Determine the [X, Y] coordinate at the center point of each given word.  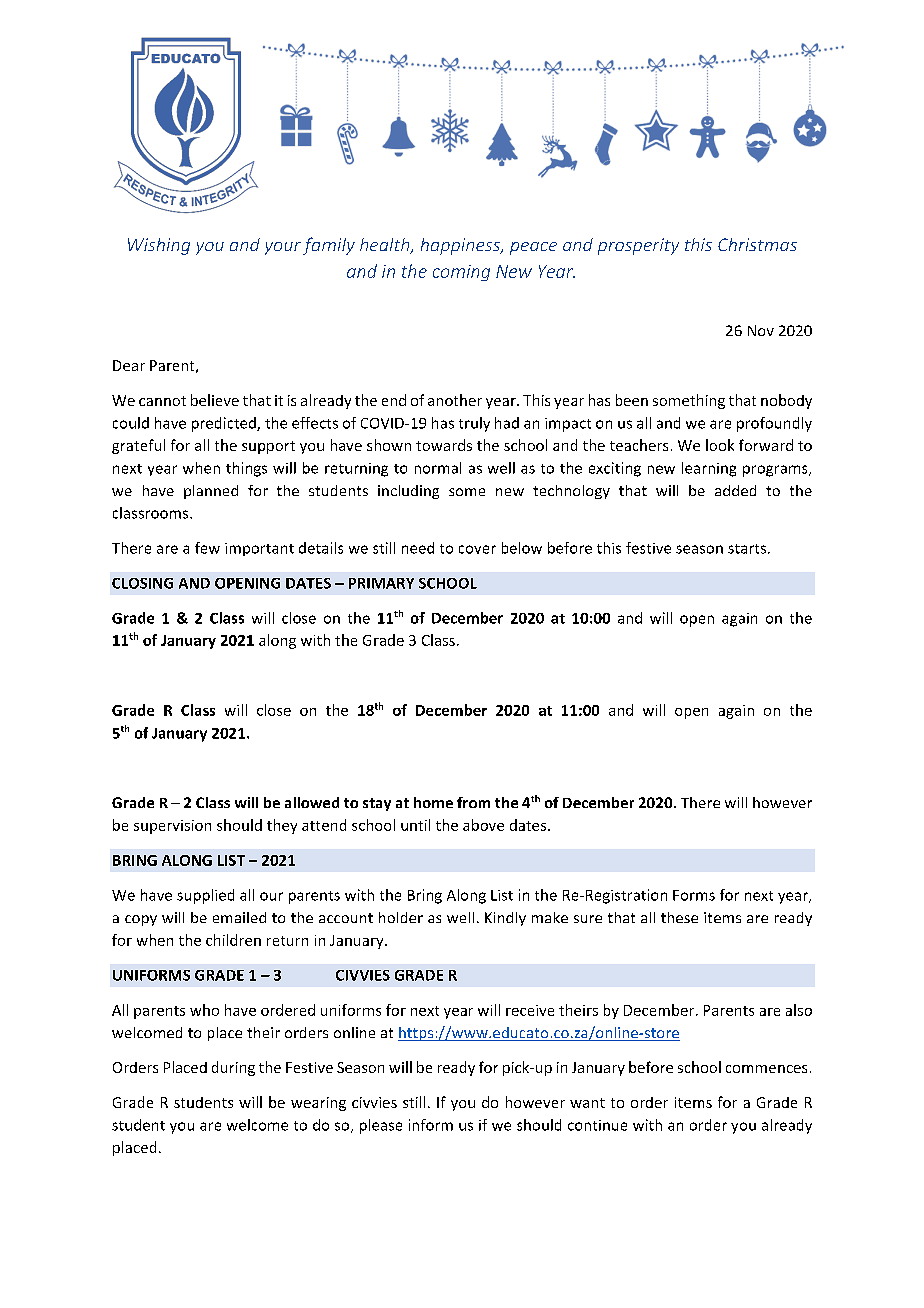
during [233, 1068]
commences [766, 1069]
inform [431, 1125]
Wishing [159, 246]
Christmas [757, 244]
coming [461, 273]
